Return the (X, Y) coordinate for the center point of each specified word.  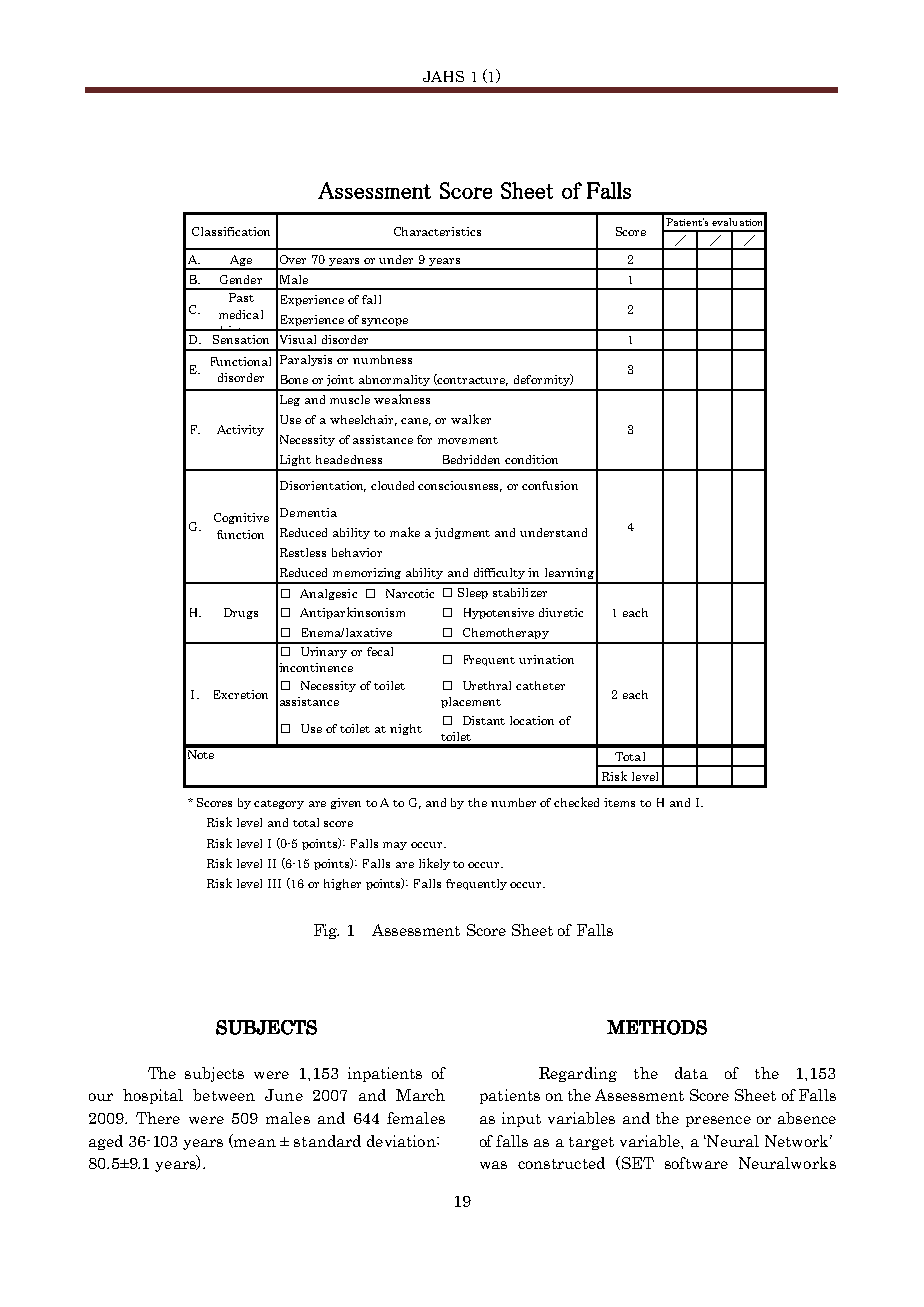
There (158, 1118)
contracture (472, 380)
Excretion (241, 694)
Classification (231, 231)
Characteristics (437, 231)
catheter (540, 685)
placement (471, 702)
